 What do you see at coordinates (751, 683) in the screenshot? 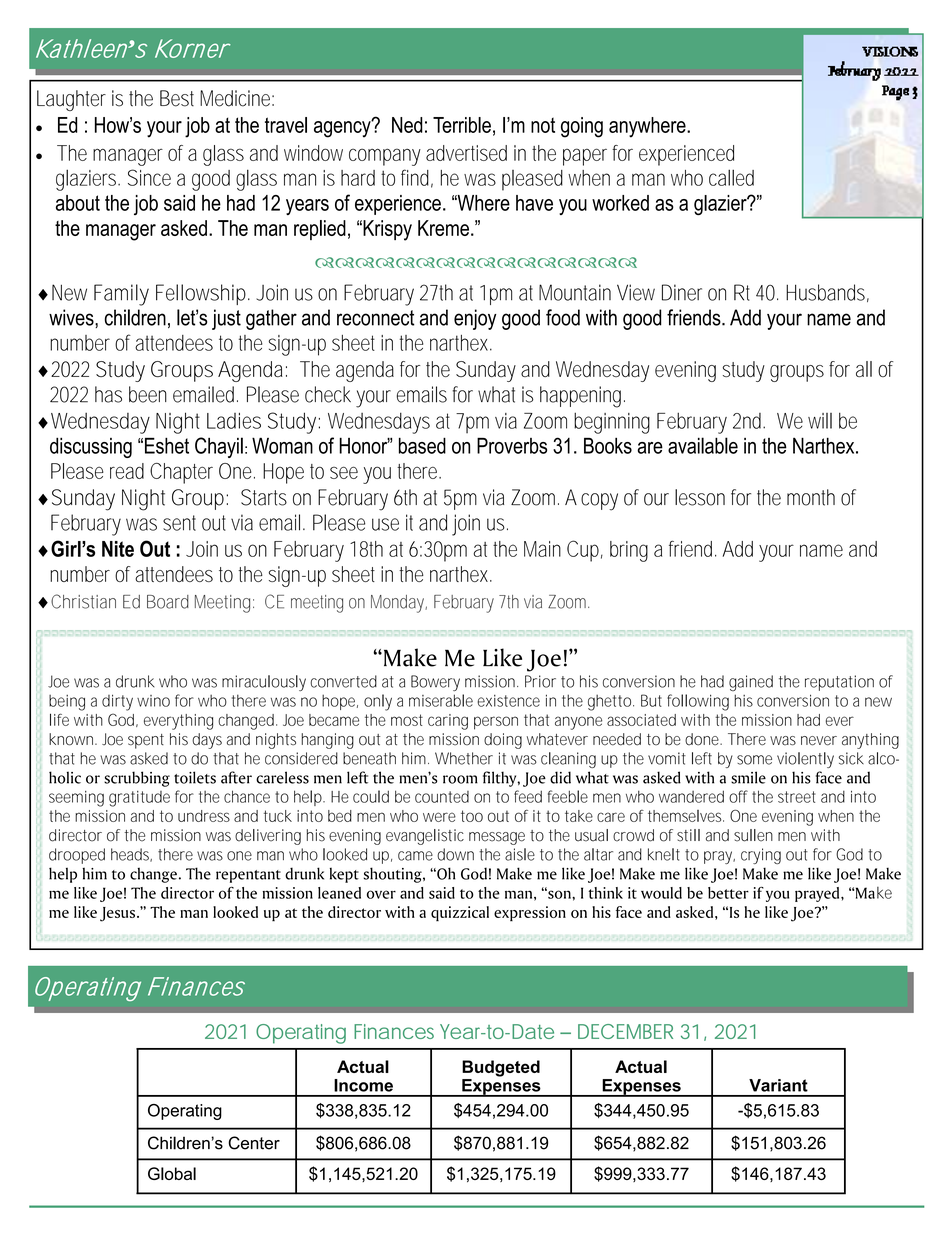
I see `gained` at bounding box center [751, 683].
